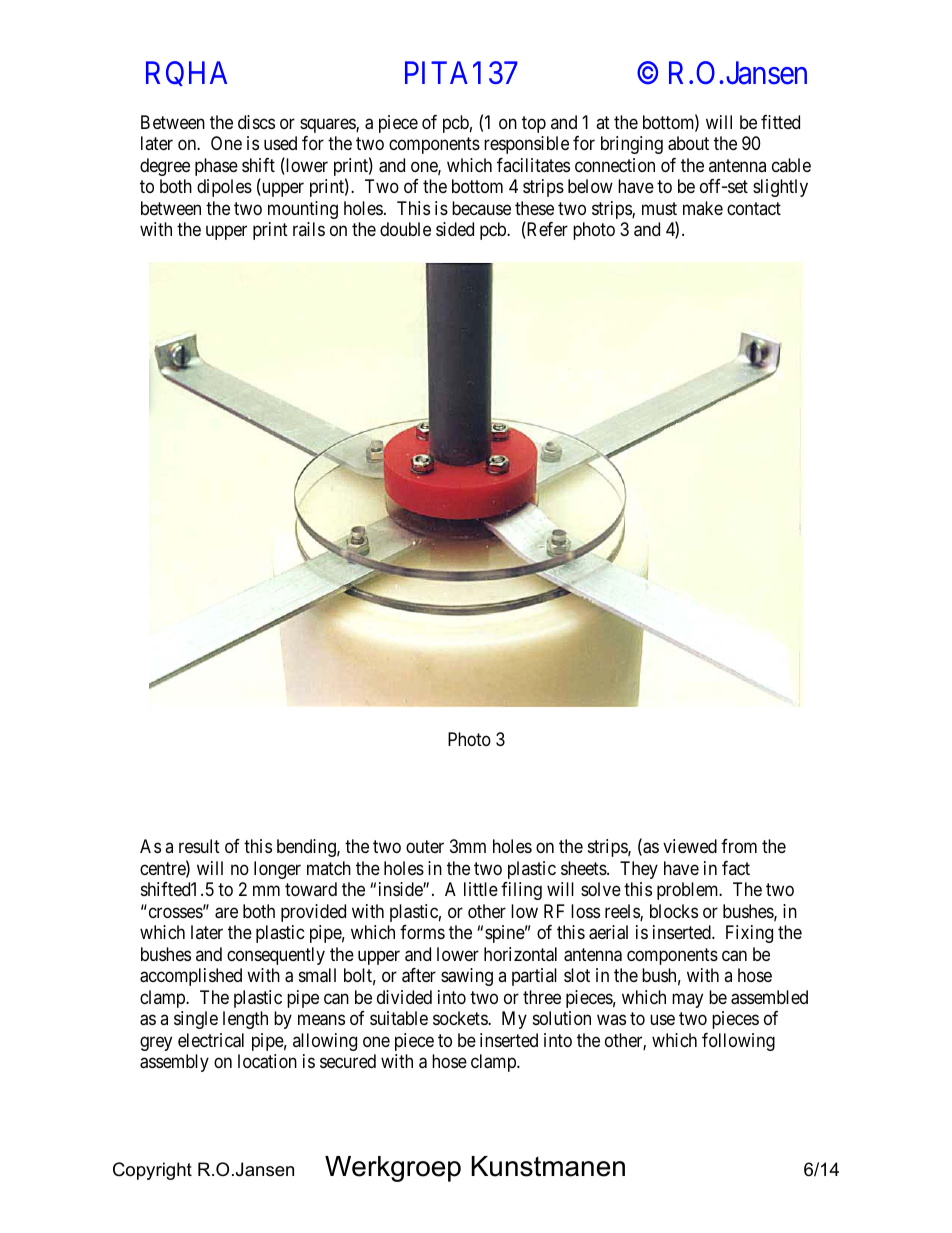  Describe the element at coordinates (309, 229) in the screenshot. I see `rails` at that location.
